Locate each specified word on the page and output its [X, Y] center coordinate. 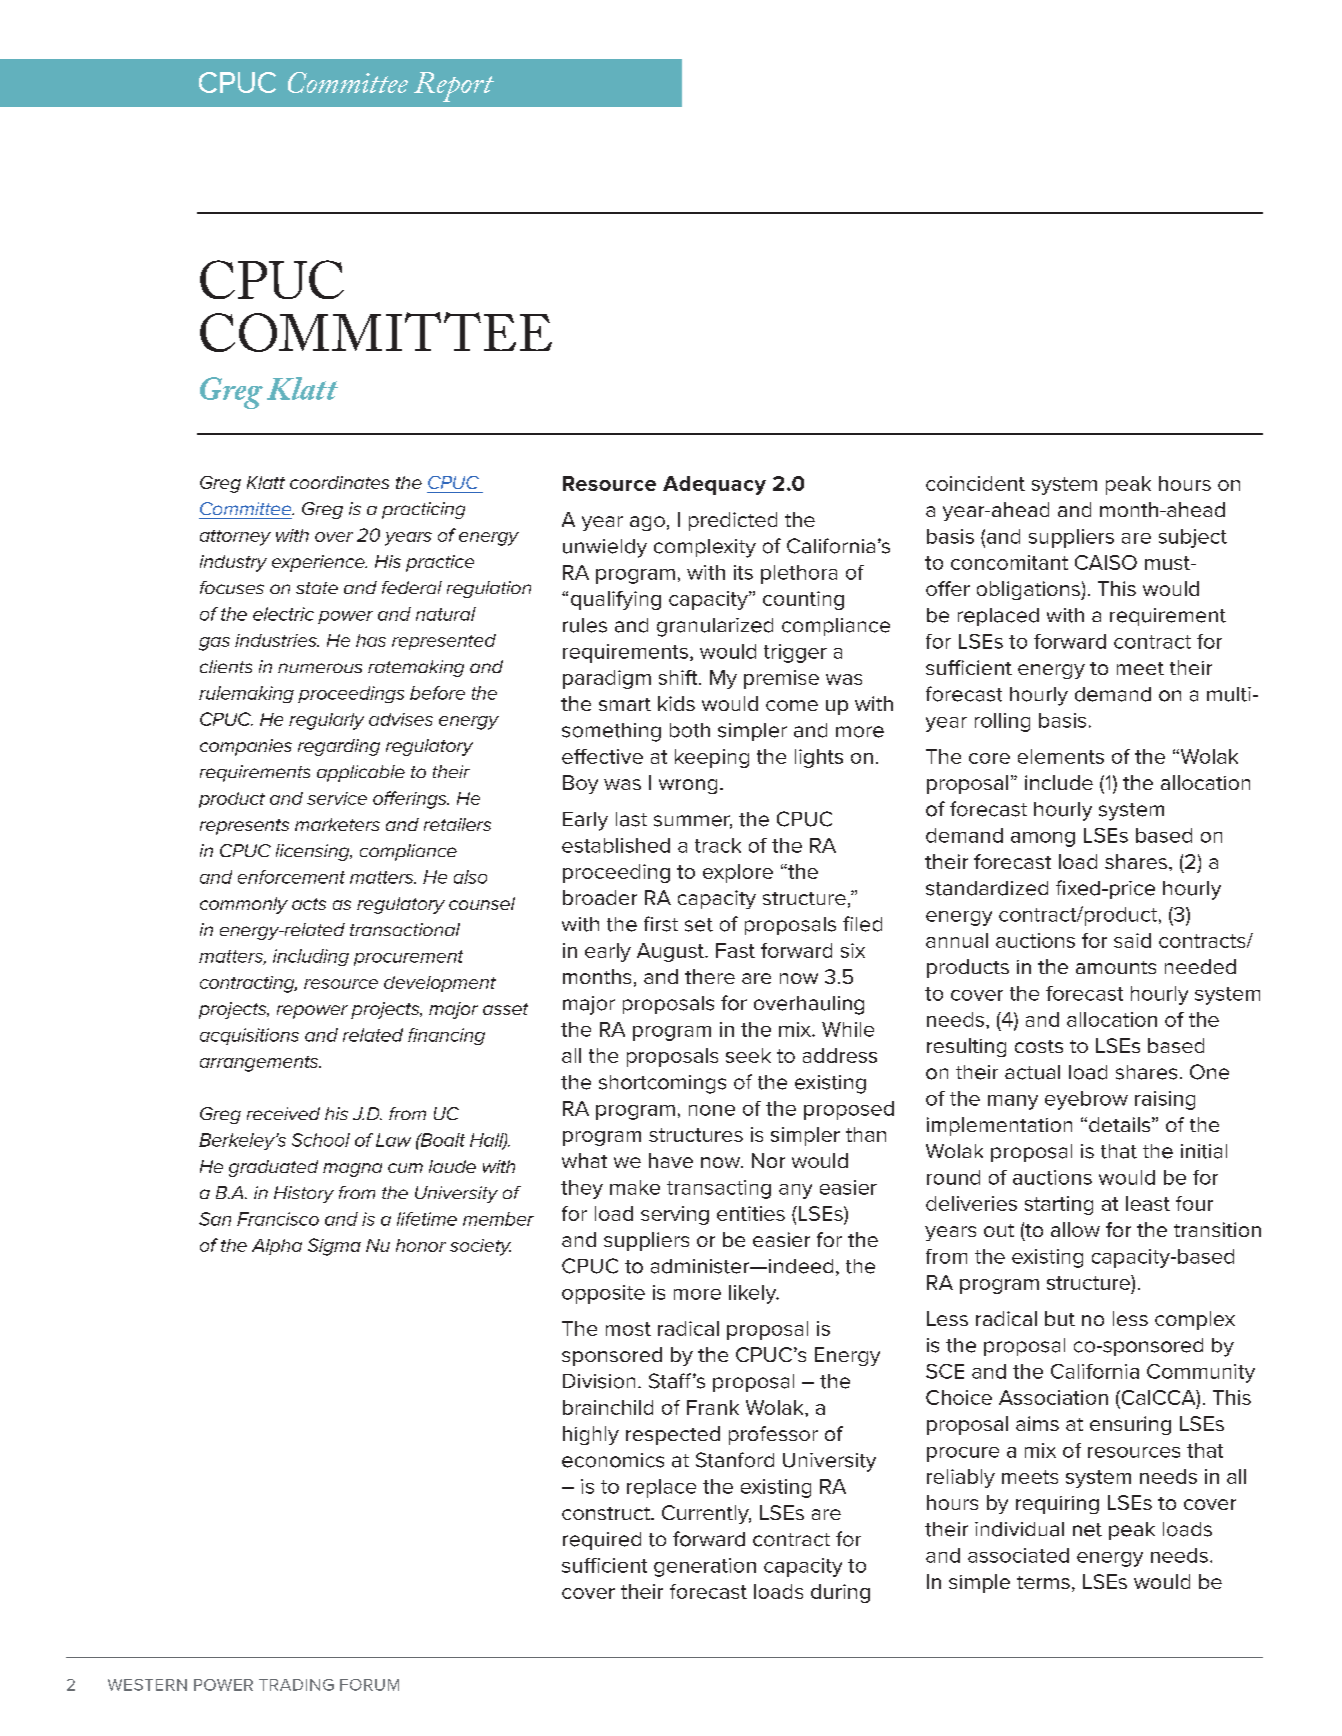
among [1043, 839]
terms [1043, 1582]
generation [705, 1567]
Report [454, 87]
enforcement [291, 877]
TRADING [296, 1685]
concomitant [1009, 562]
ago [647, 523]
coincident [975, 483]
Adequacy [714, 485]
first [661, 924]
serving [675, 1215]
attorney [235, 538]
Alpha [277, 1247]
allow [1075, 1229]
